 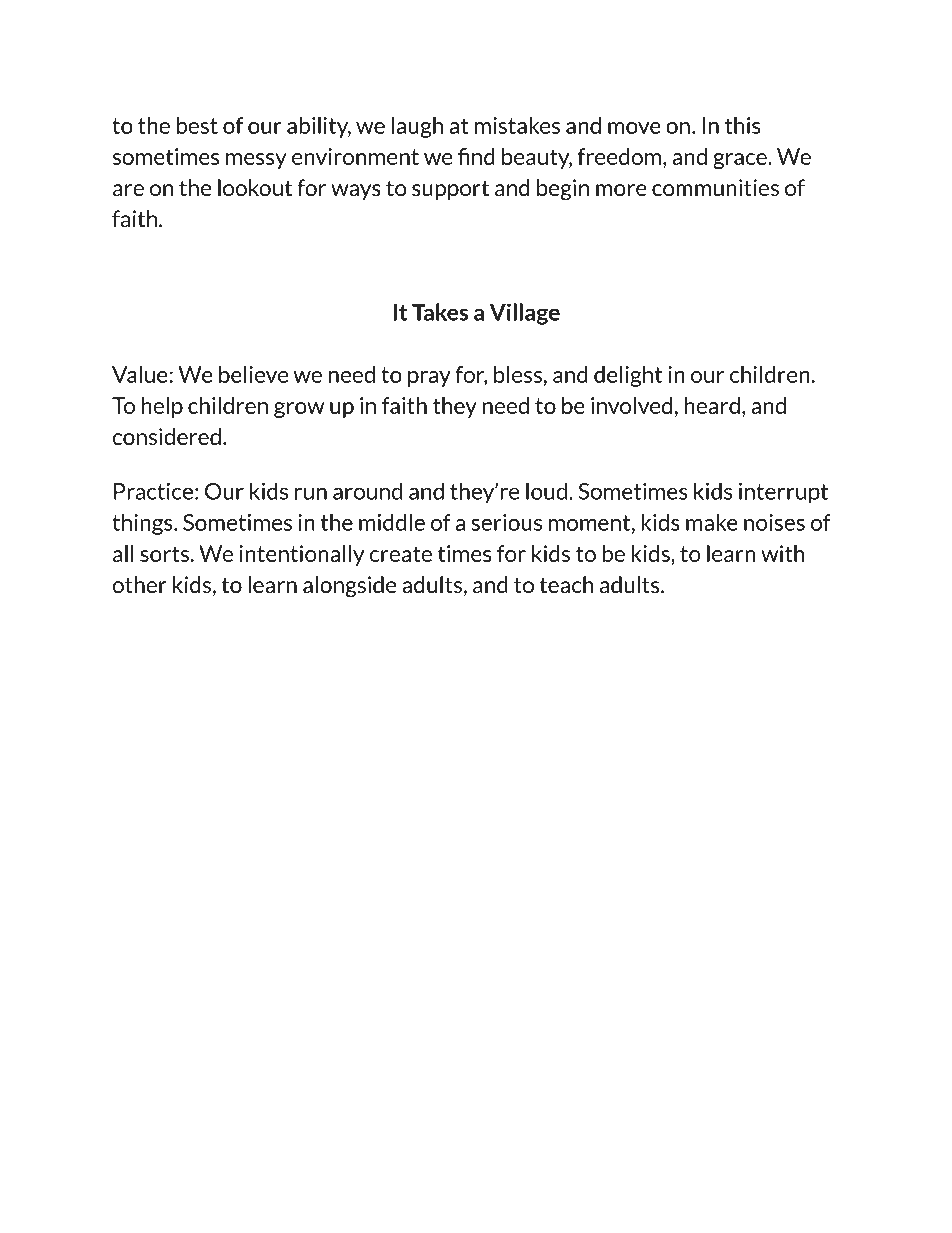 What do you see at coordinates (197, 125) in the document?
I see `best` at bounding box center [197, 125].
